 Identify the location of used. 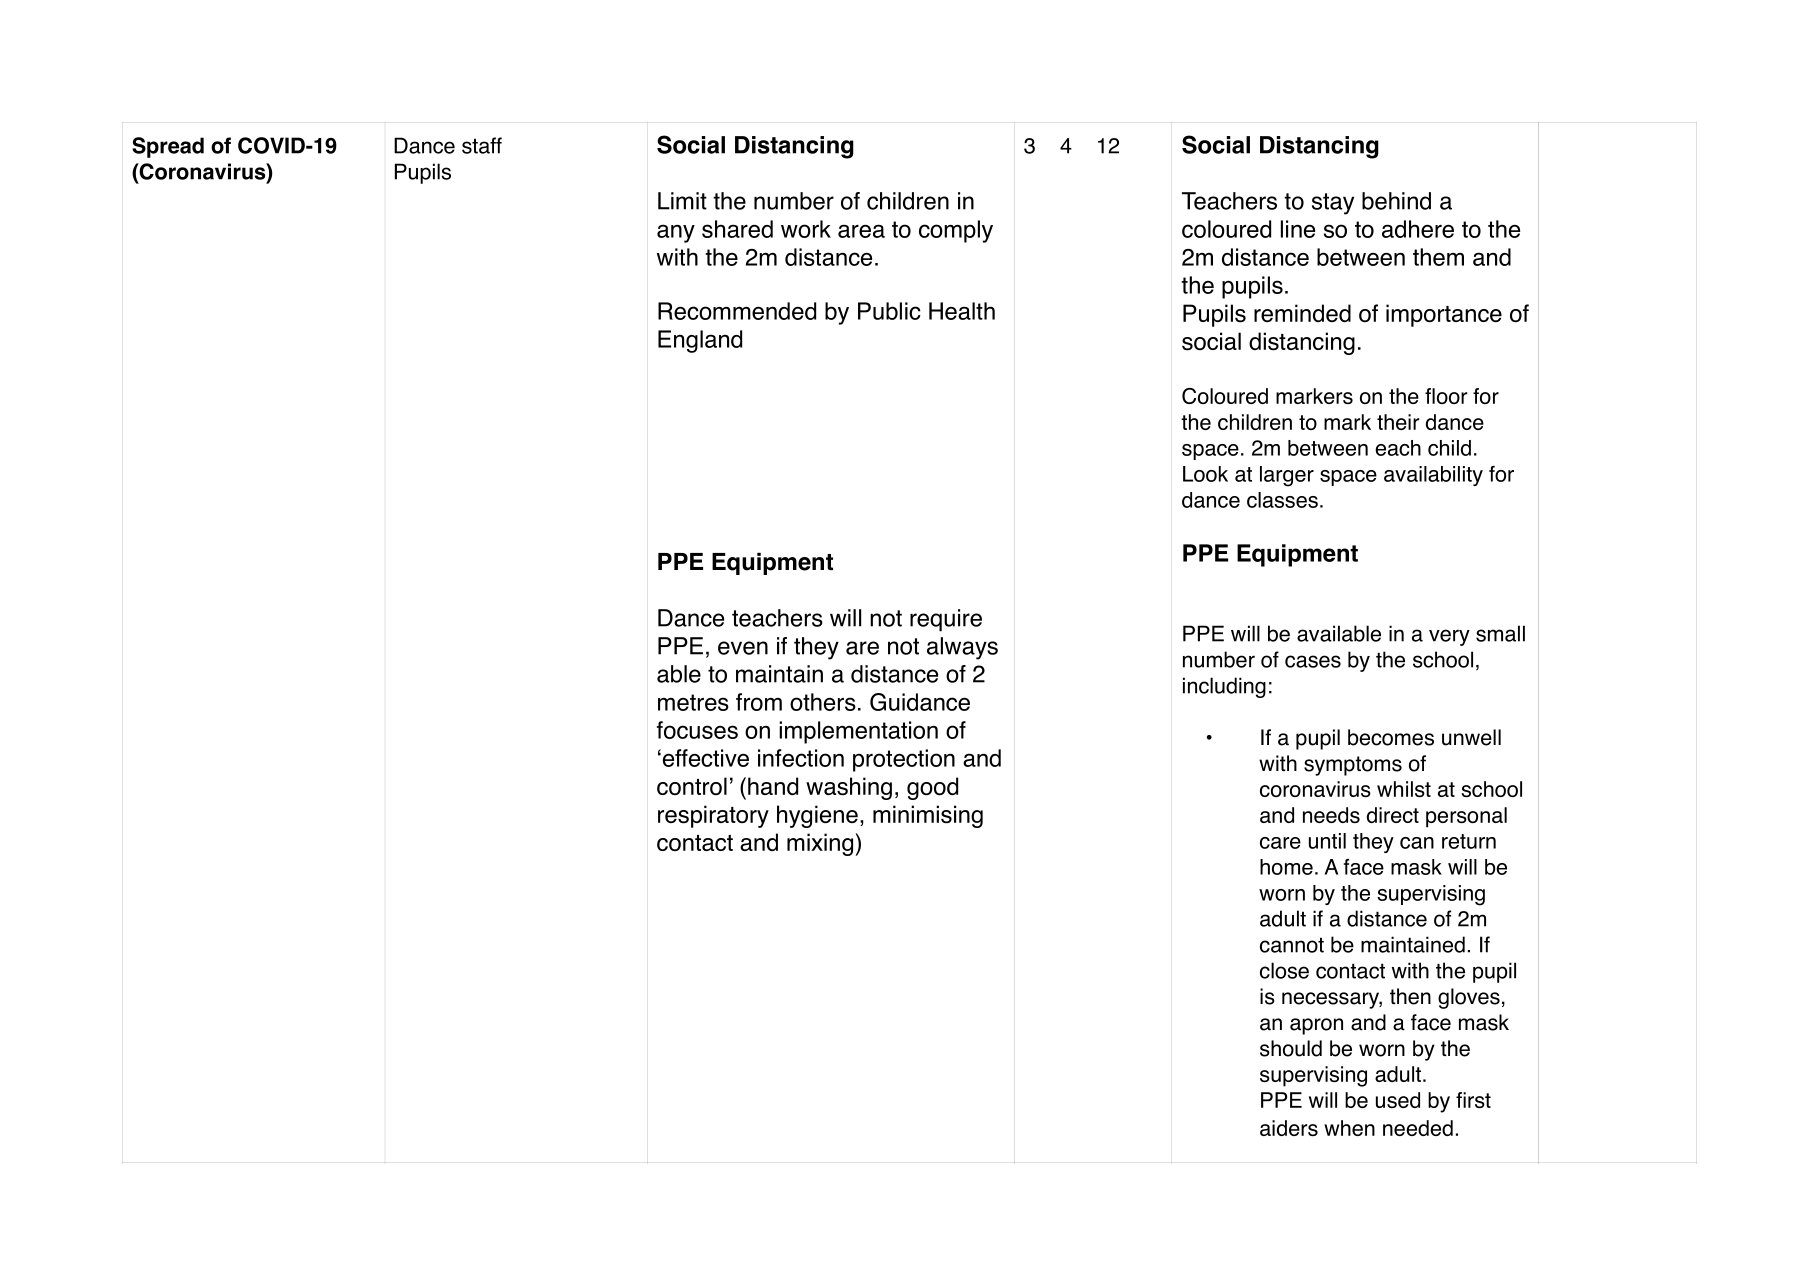
(1398, 1100).
